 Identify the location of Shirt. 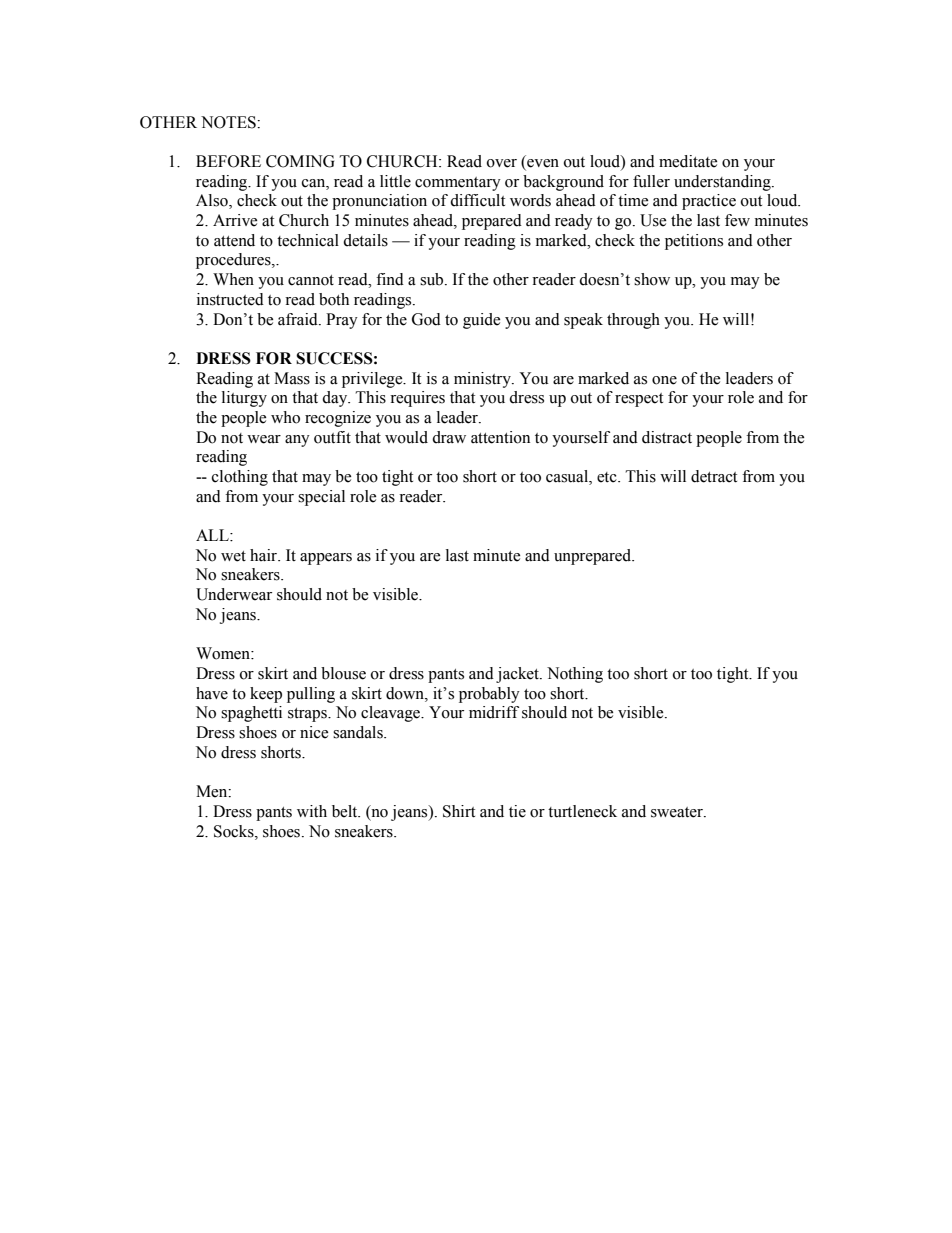
(459, 811).
